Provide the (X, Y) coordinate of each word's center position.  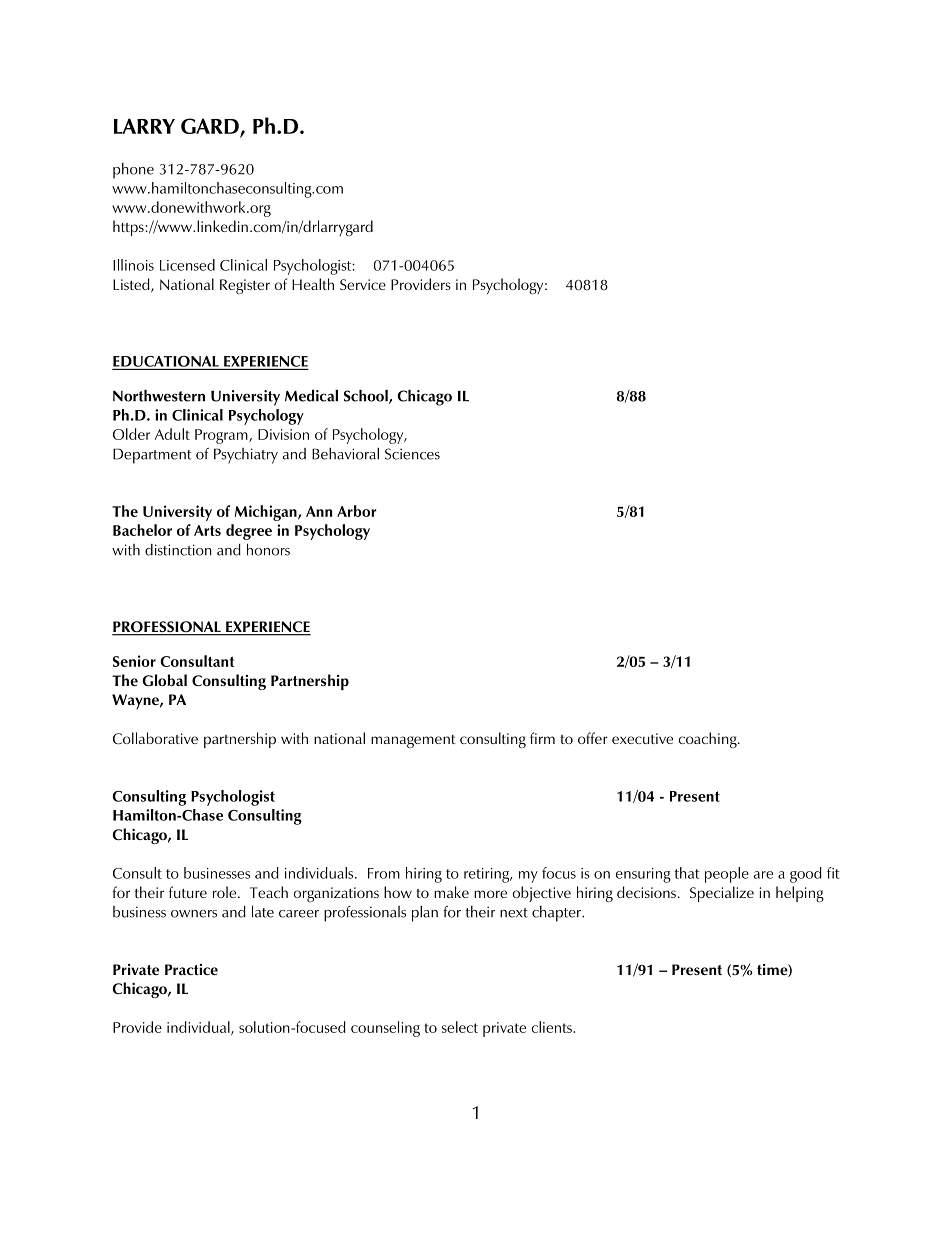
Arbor (356, 511)
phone (133, 171)
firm (542, 738)
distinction (178, 550)
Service (363, 284)
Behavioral (345, 453)
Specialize (722, 894)
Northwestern (159, 396)
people (727, 875)
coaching (709, 740)
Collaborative (155, 738)
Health (313, 284)
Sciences (412, 454)
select (460, 1027)
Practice (191, 969)
